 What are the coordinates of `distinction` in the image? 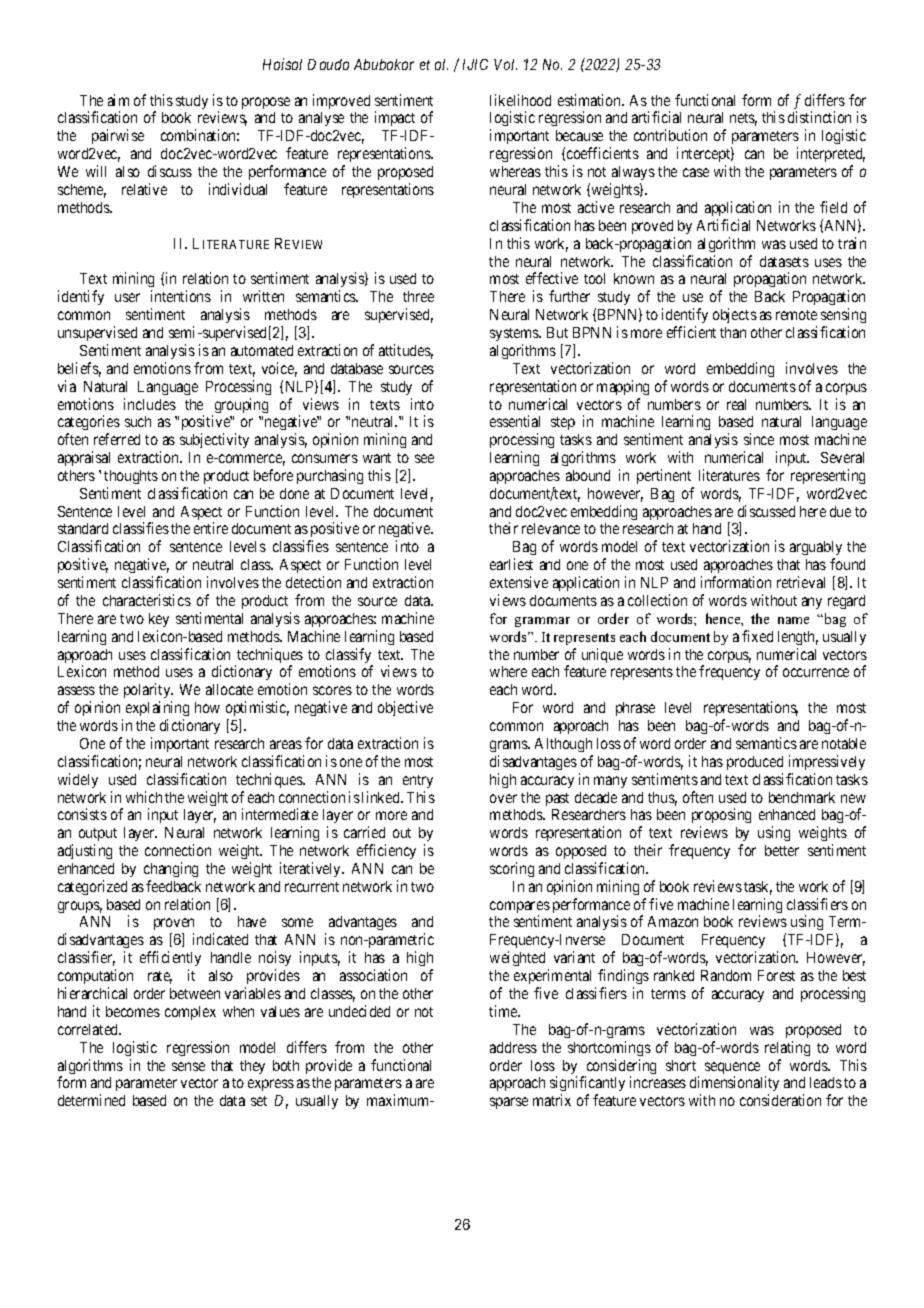 It's located at (819, 117).
